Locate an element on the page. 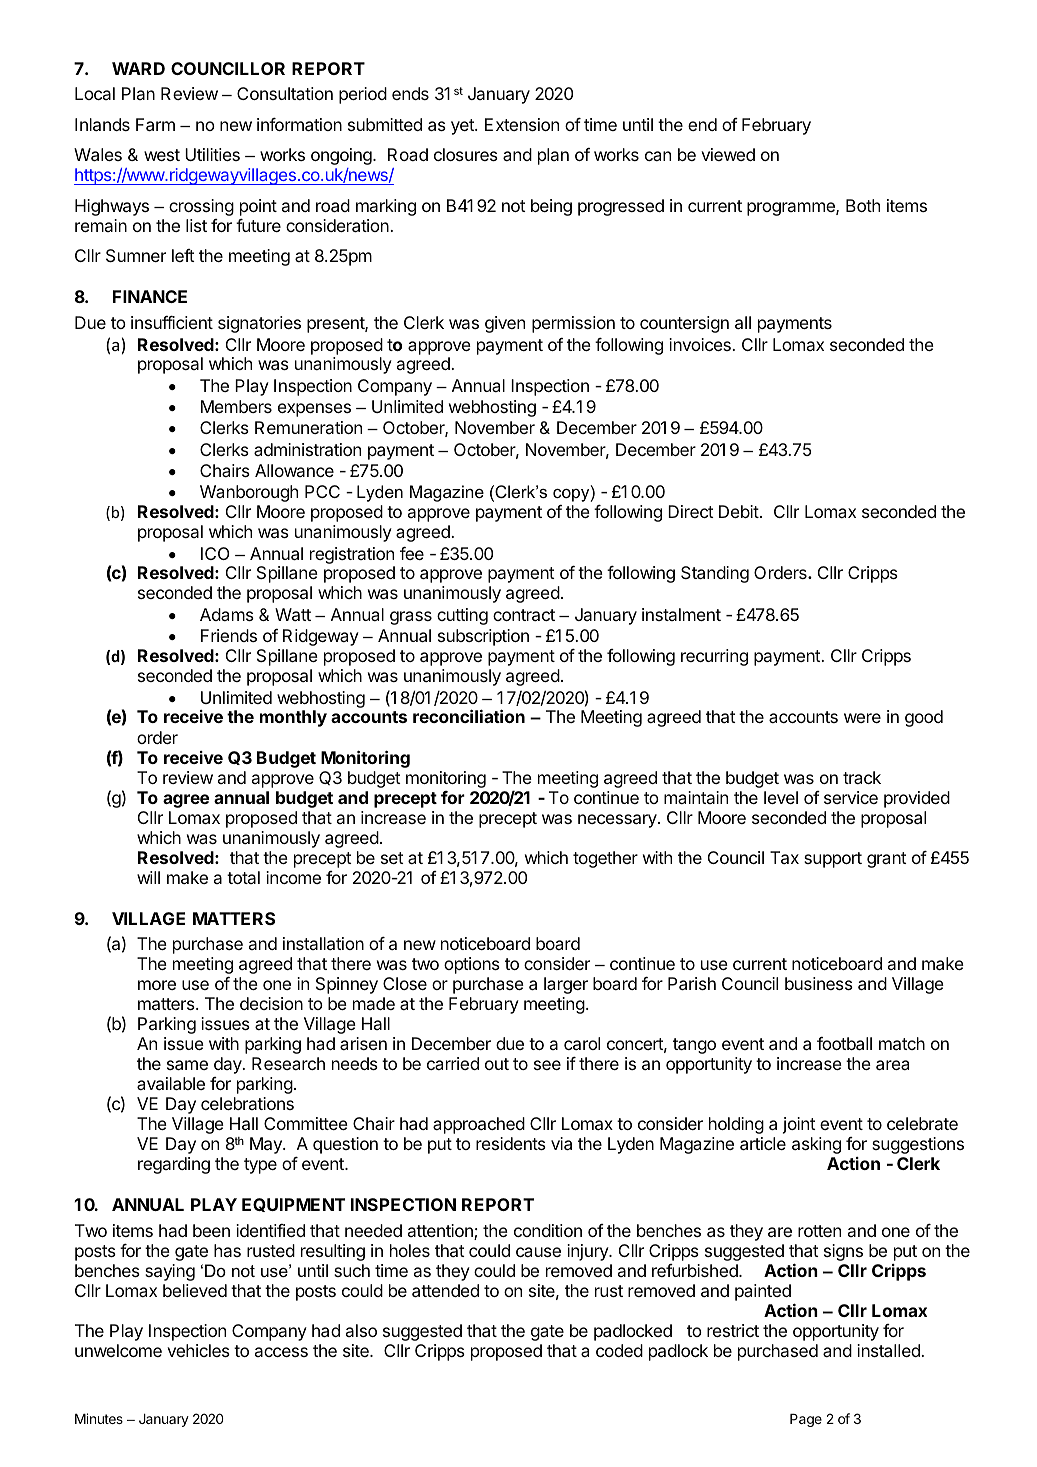 This image has width=1037, height=1467. were is located at coordinates (862, 718).
